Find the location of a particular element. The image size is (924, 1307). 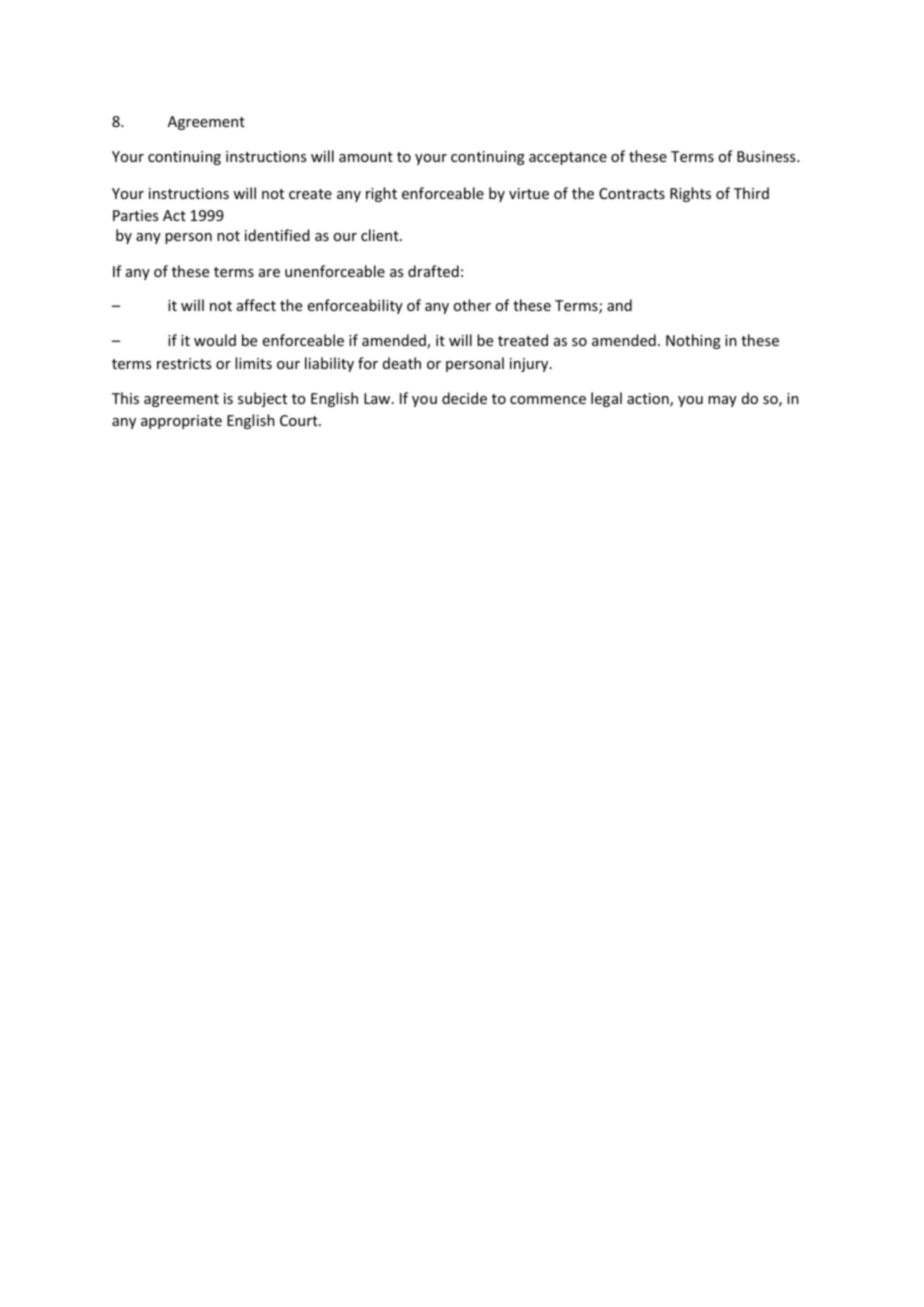

acceptance is located at coordinates (568, 158).
